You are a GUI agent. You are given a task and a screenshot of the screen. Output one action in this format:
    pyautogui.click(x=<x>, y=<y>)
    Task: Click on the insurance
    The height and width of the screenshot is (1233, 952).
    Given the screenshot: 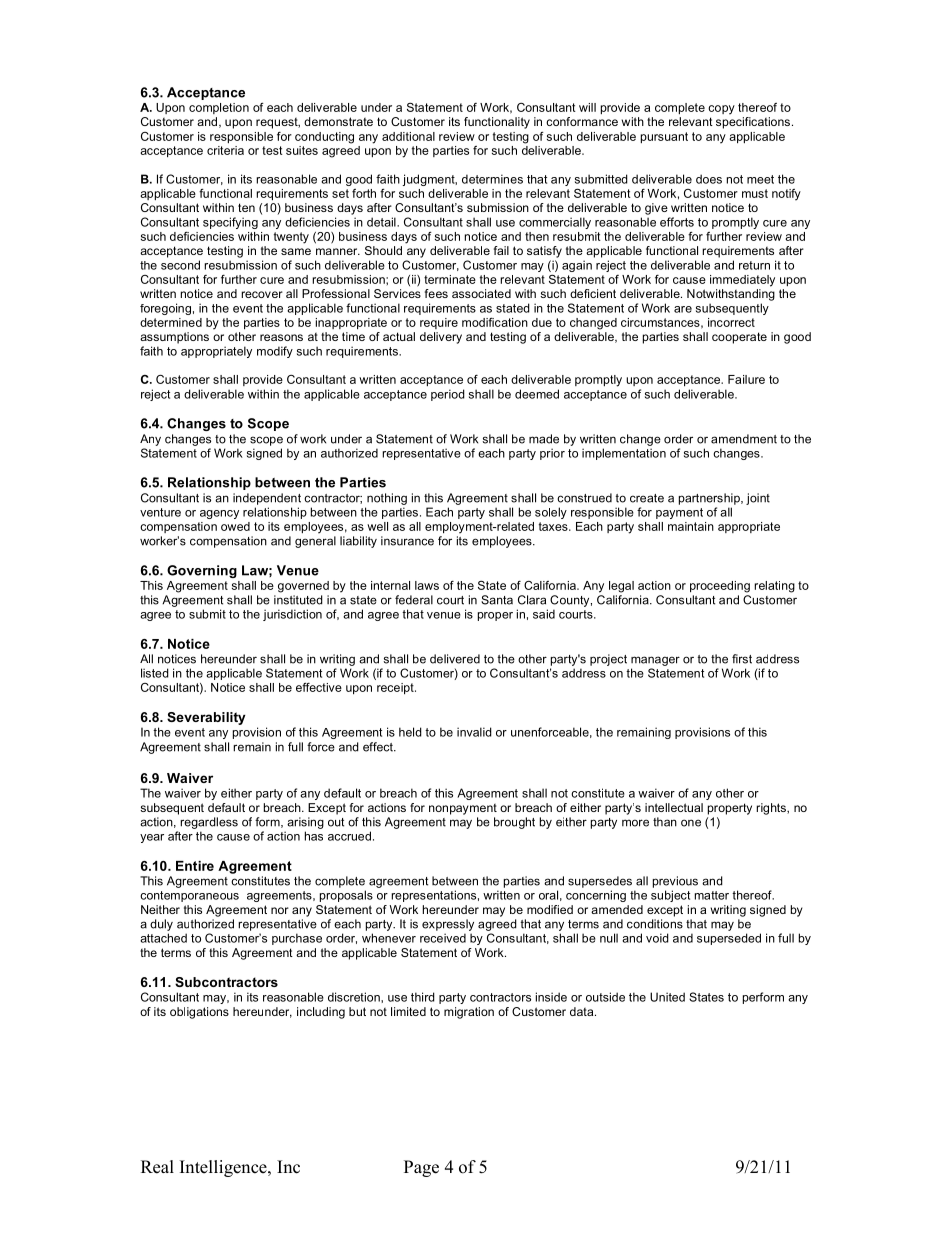 What is the action you would take?
    pyautogui.click(x=407, y=541)
